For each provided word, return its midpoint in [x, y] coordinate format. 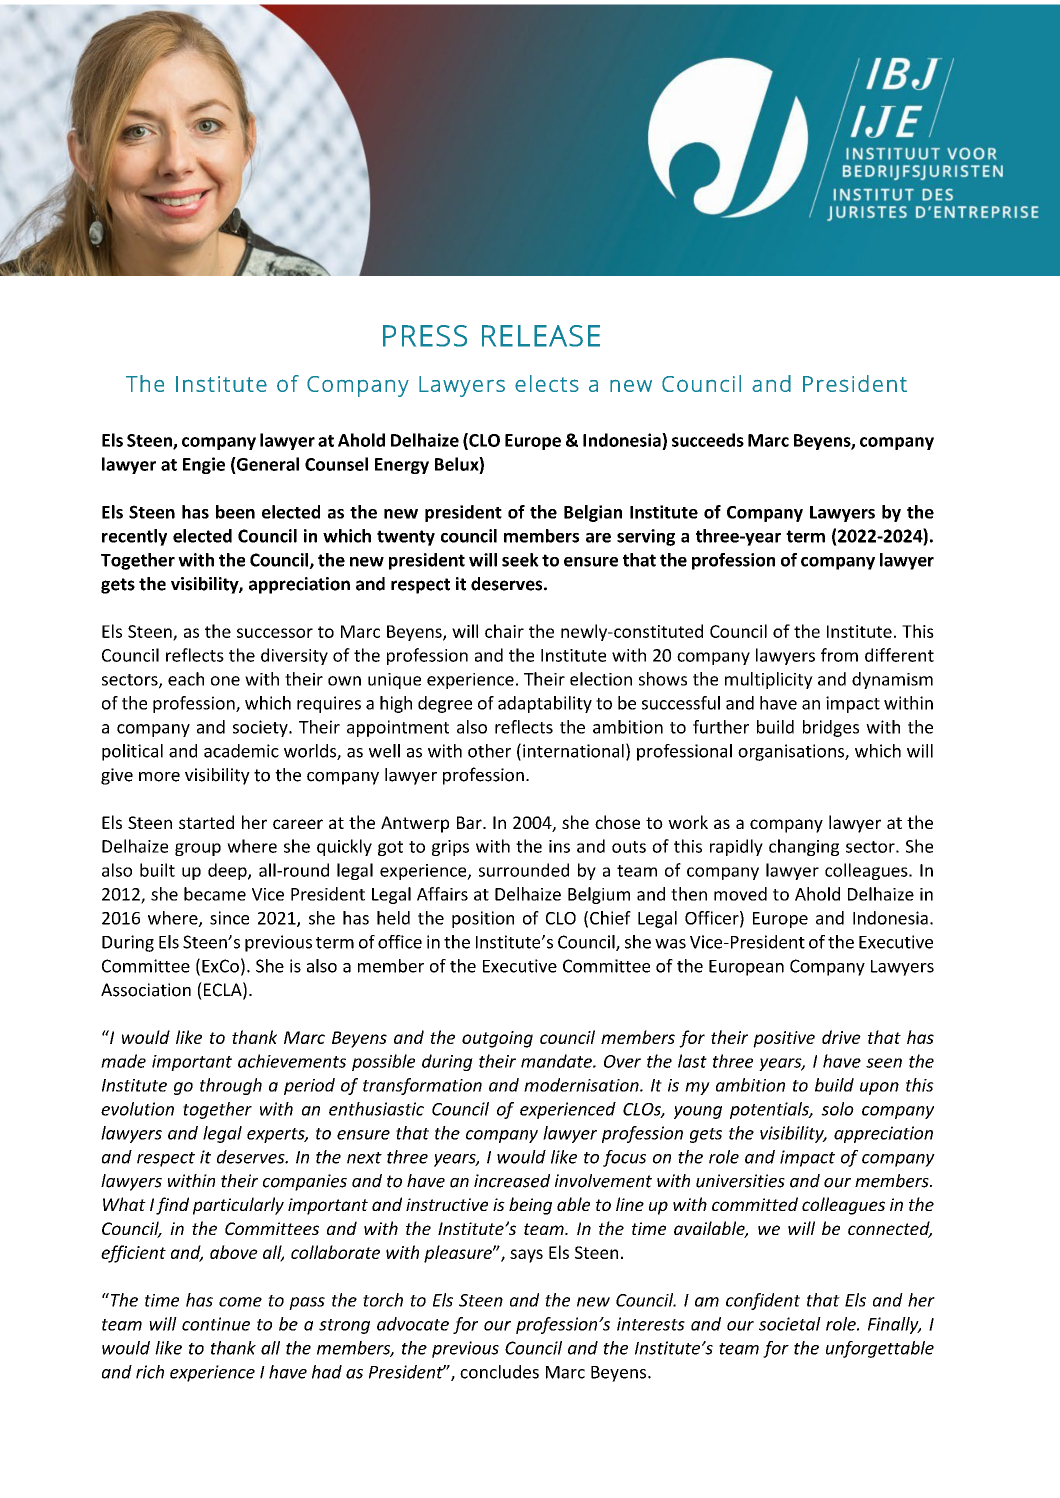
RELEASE [541, 336]
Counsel [336, 464]
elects [547, 383]
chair [504, 631]
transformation [422, 1086]
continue [216, 1324]
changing [804, 847]
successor [275, 633]
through [231, 1086]
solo [837, 1109]
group [198, 849]
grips [450, 848]
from [839, 655]
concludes [499, 1372]
